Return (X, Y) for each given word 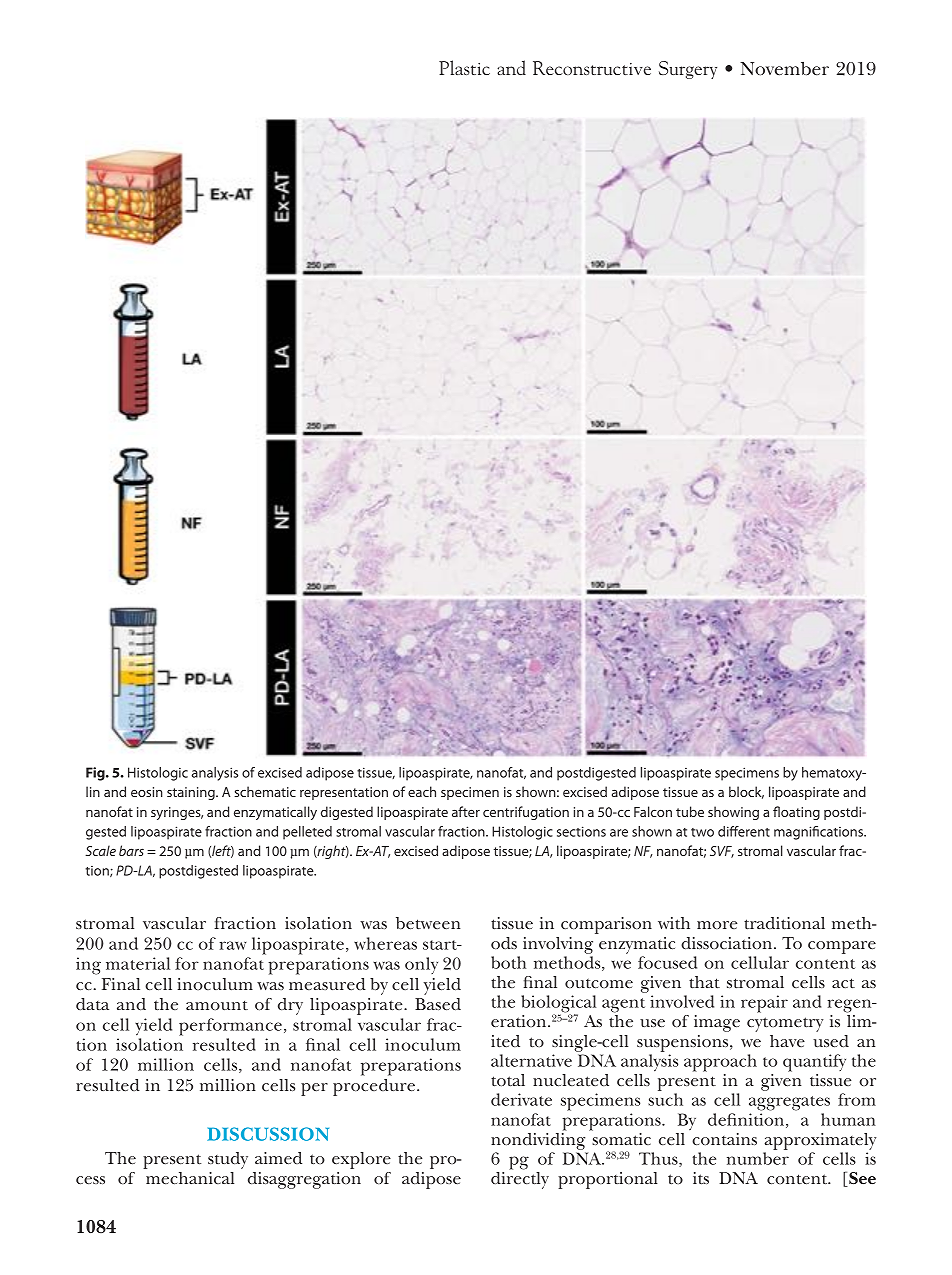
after (466, 811)
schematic (265, 791)
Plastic (464, 67)
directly (520, 1180)
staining (192, 793)
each (422, 791)
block (746, 792)
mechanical (190, 1178)
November (784, 68)
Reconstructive (592, 68)
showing (733, 813)
